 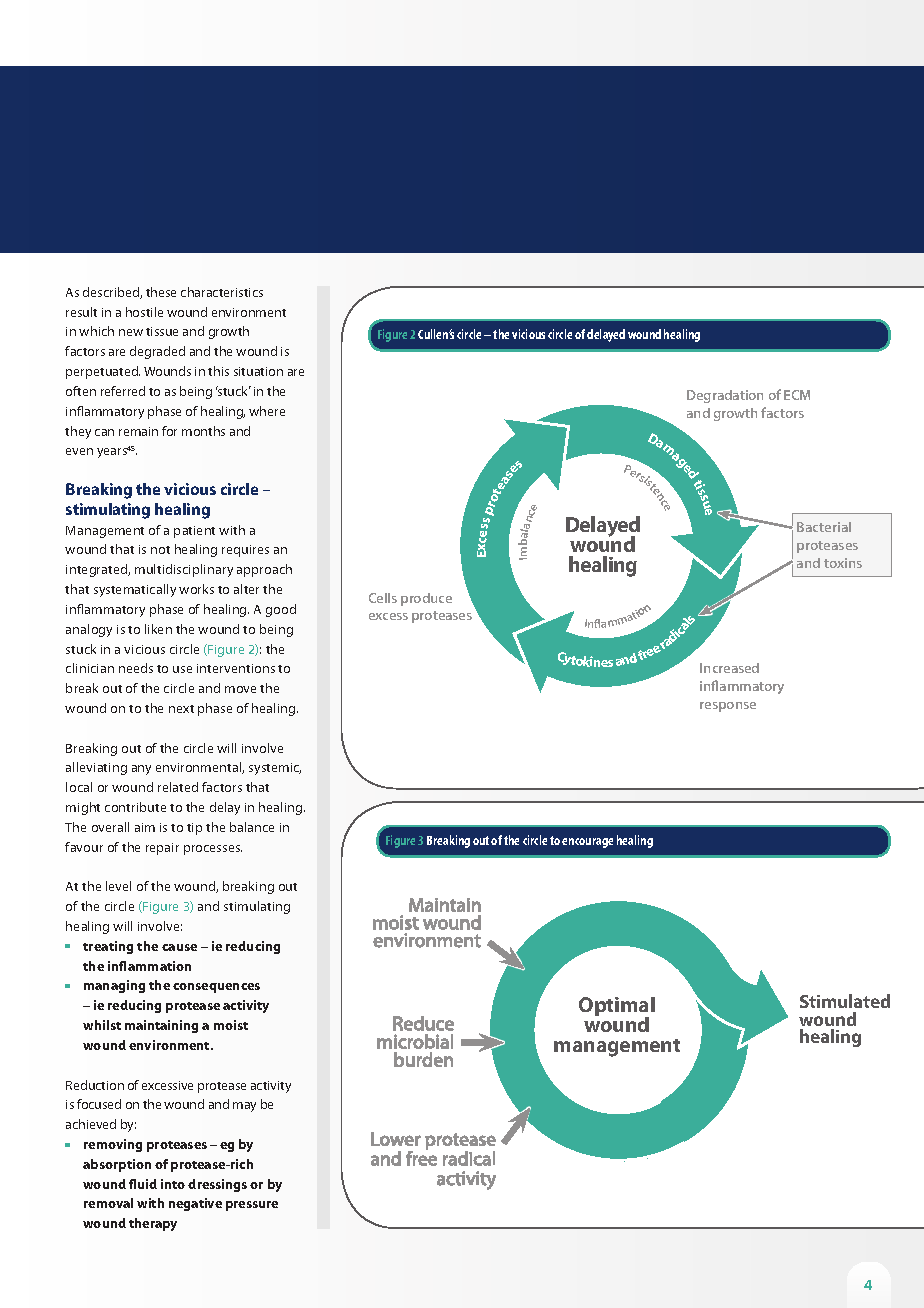 What do you see at coordinates (729, 668) in the document?
I see `Increased` at bounding box center [729, 668].
